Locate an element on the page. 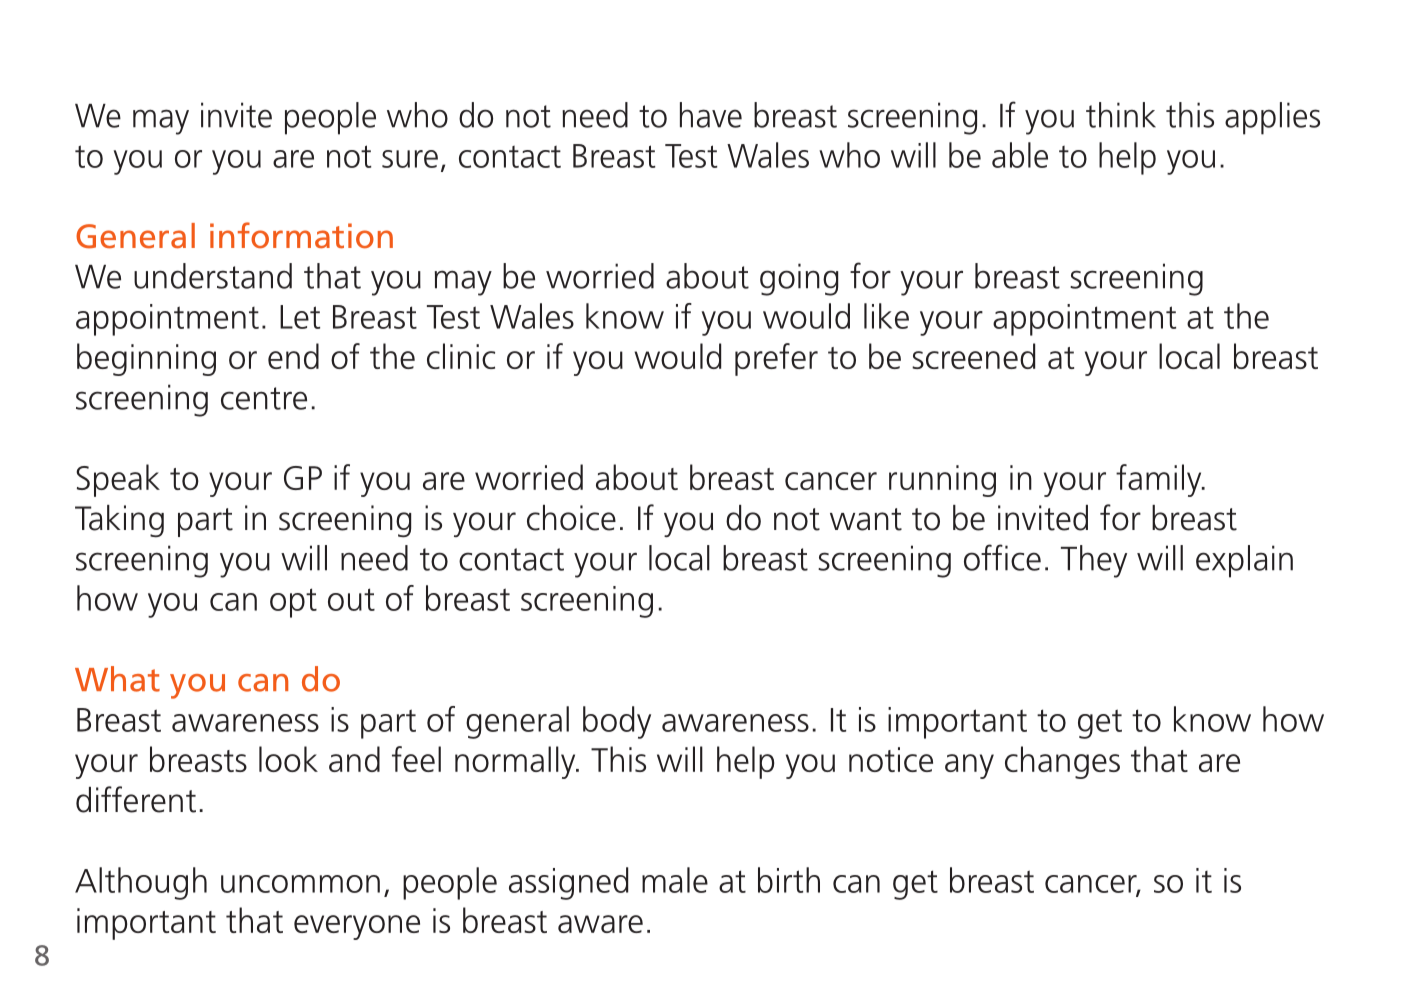  male is located at coordinates (675, 880).
